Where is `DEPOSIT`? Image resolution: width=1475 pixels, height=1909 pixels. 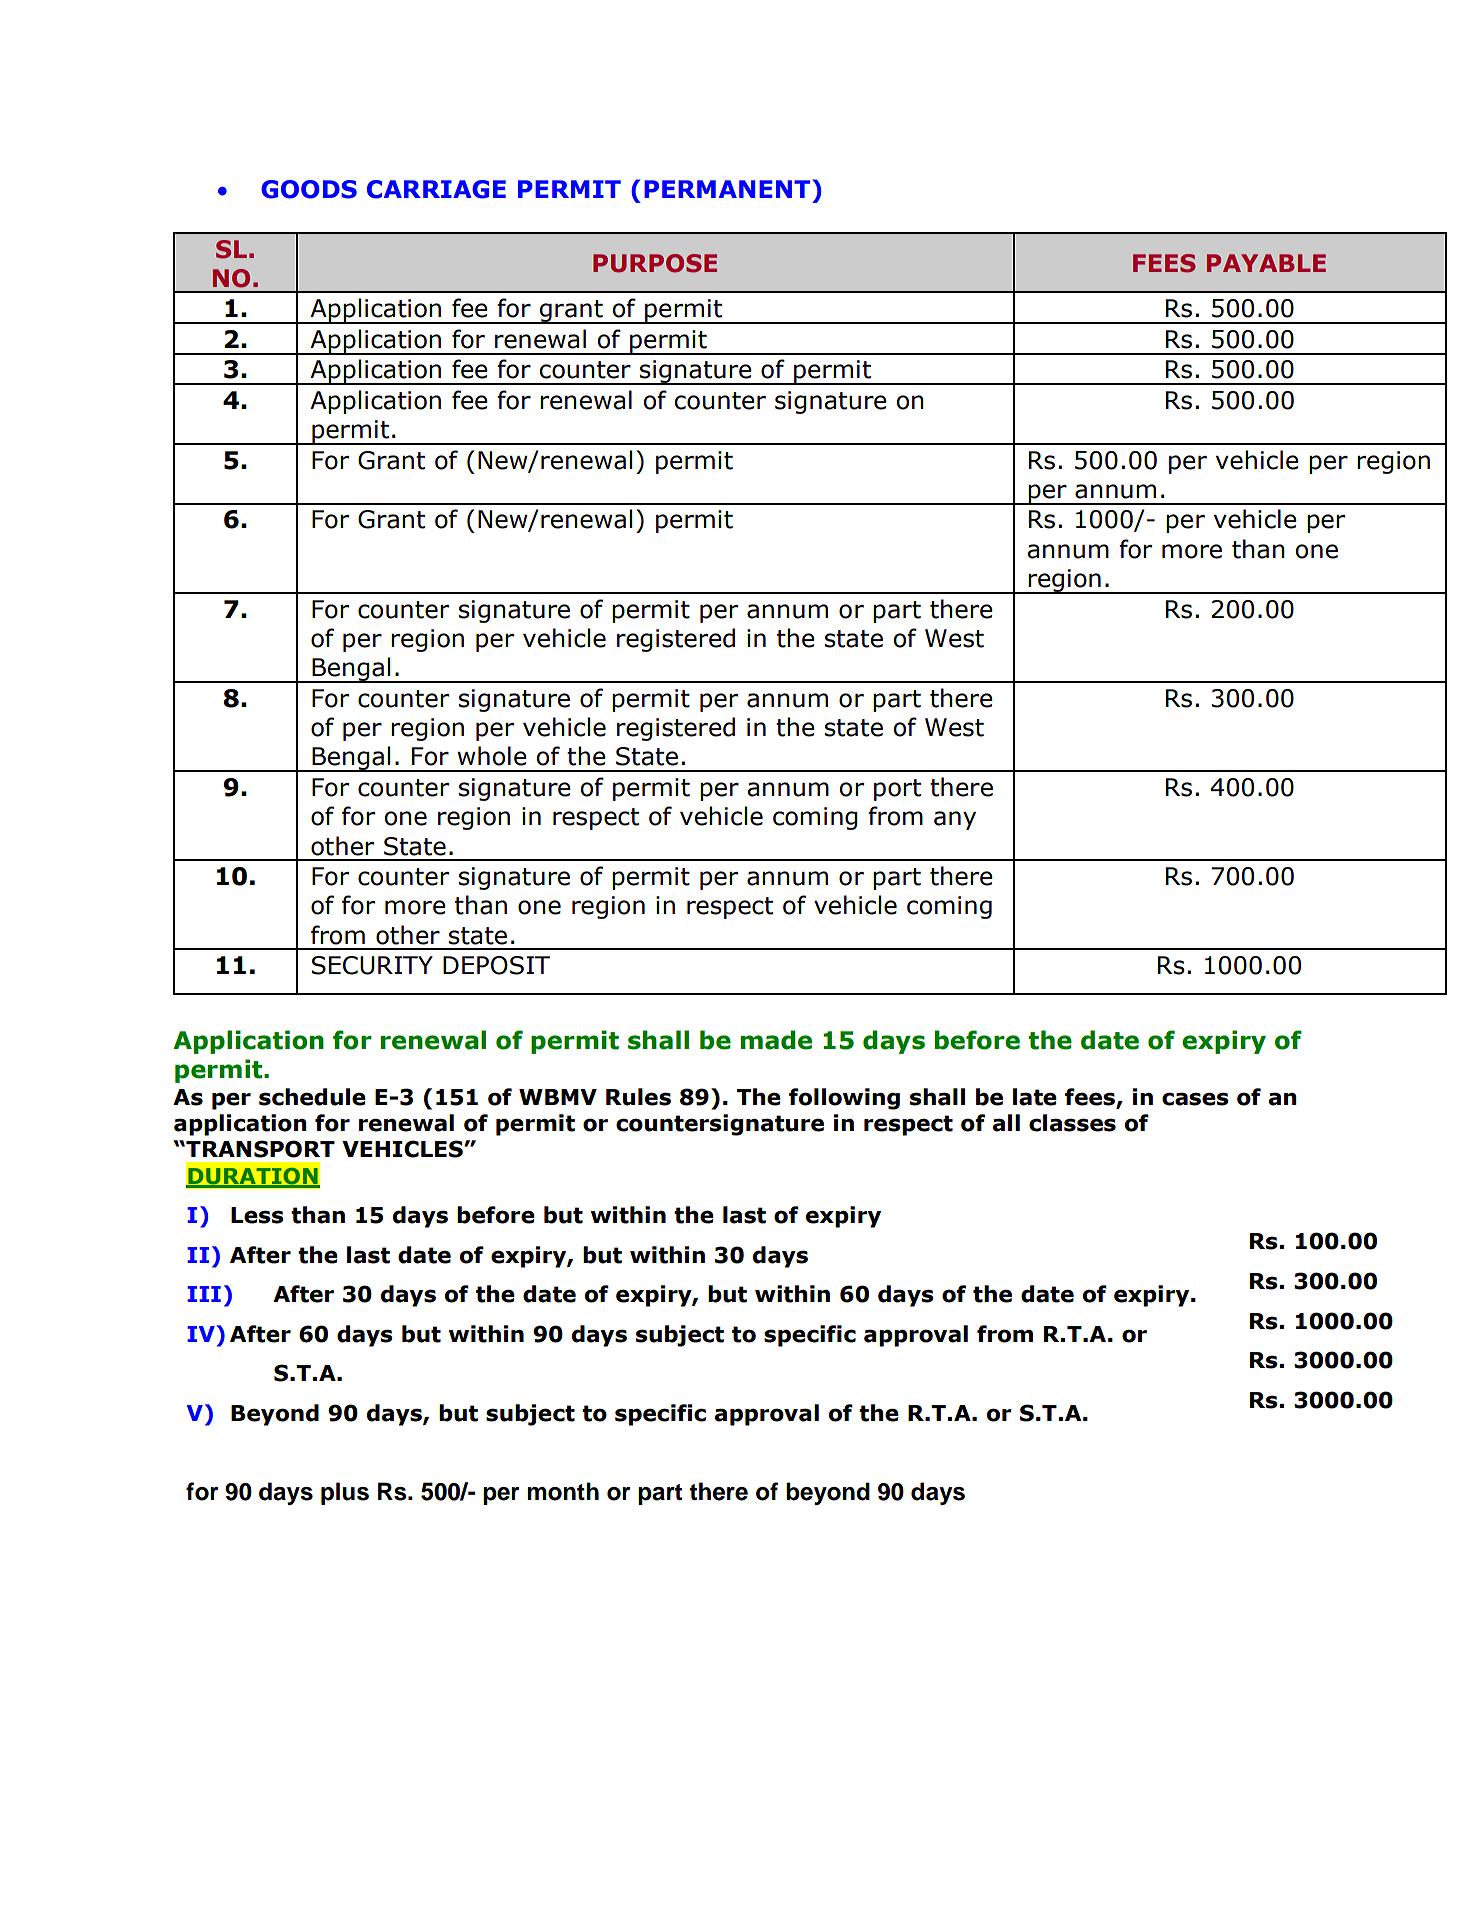
DEPOSIT is located at coordinates (496, 965).
